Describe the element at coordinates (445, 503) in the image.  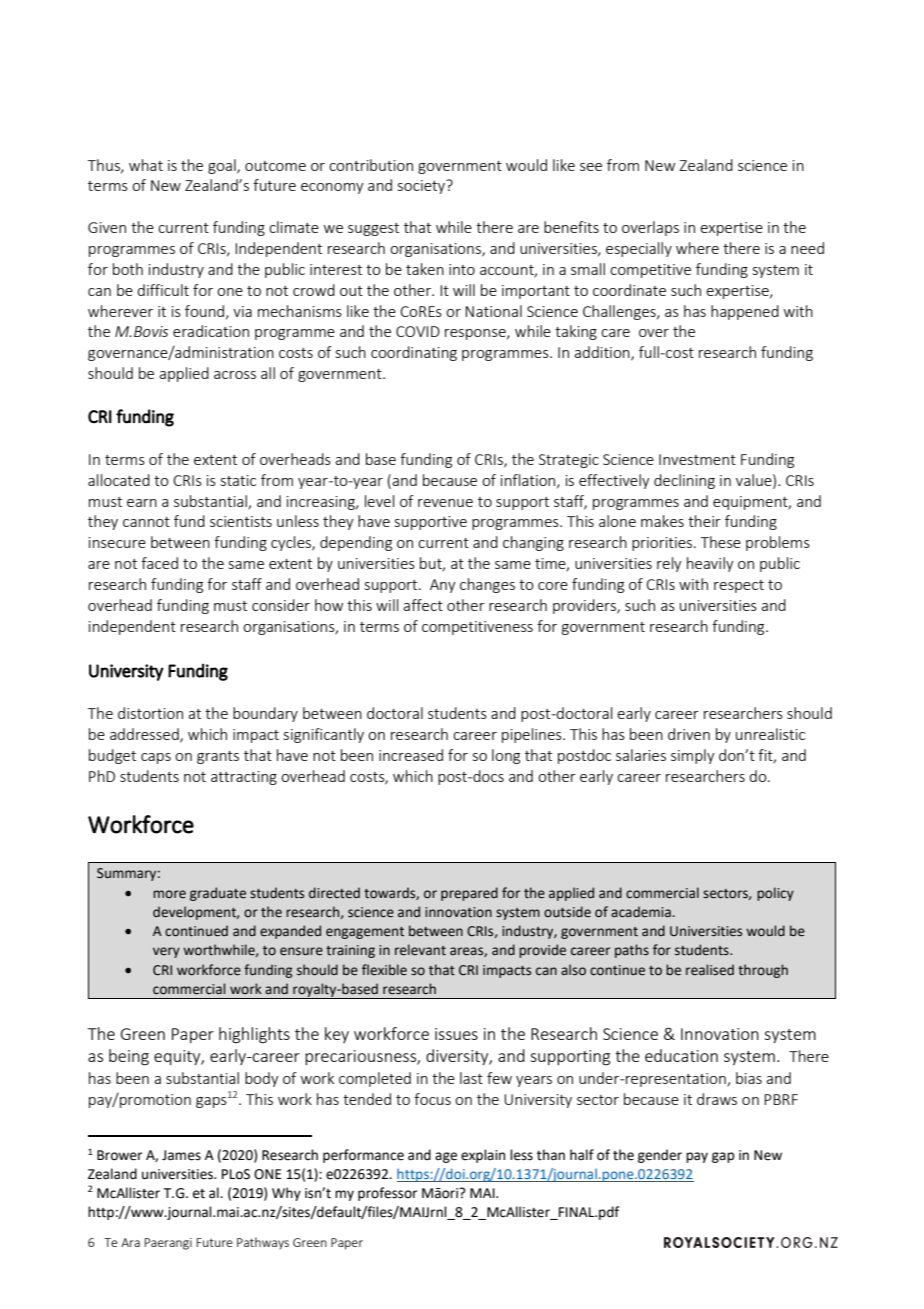
I see `revenue` at that location.
